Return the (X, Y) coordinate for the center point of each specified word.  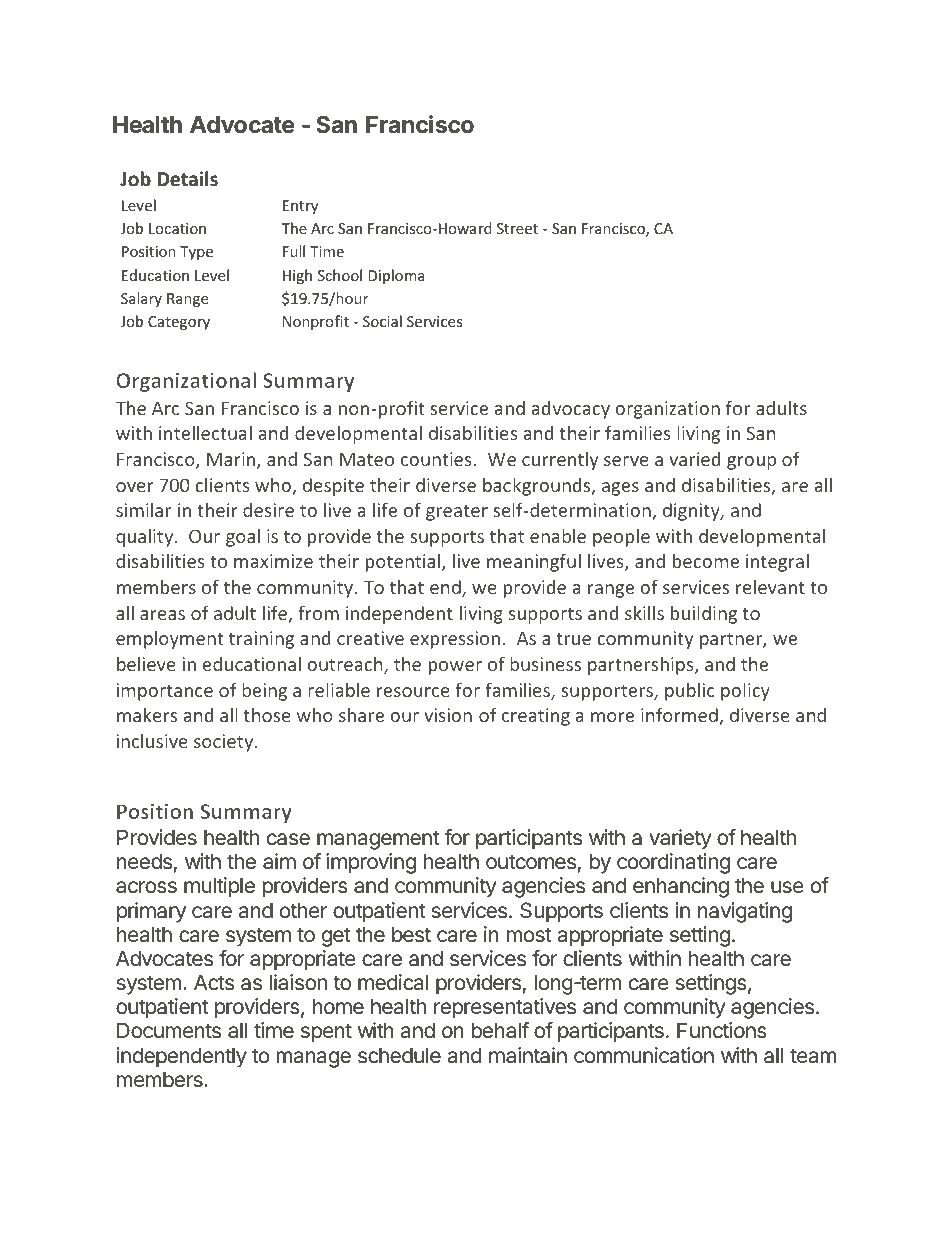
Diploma (396, 276)
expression (455, 640)
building (704, 614)
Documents (169, 1030)
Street (517, 228)
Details (187, 179)
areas (162, 615)
